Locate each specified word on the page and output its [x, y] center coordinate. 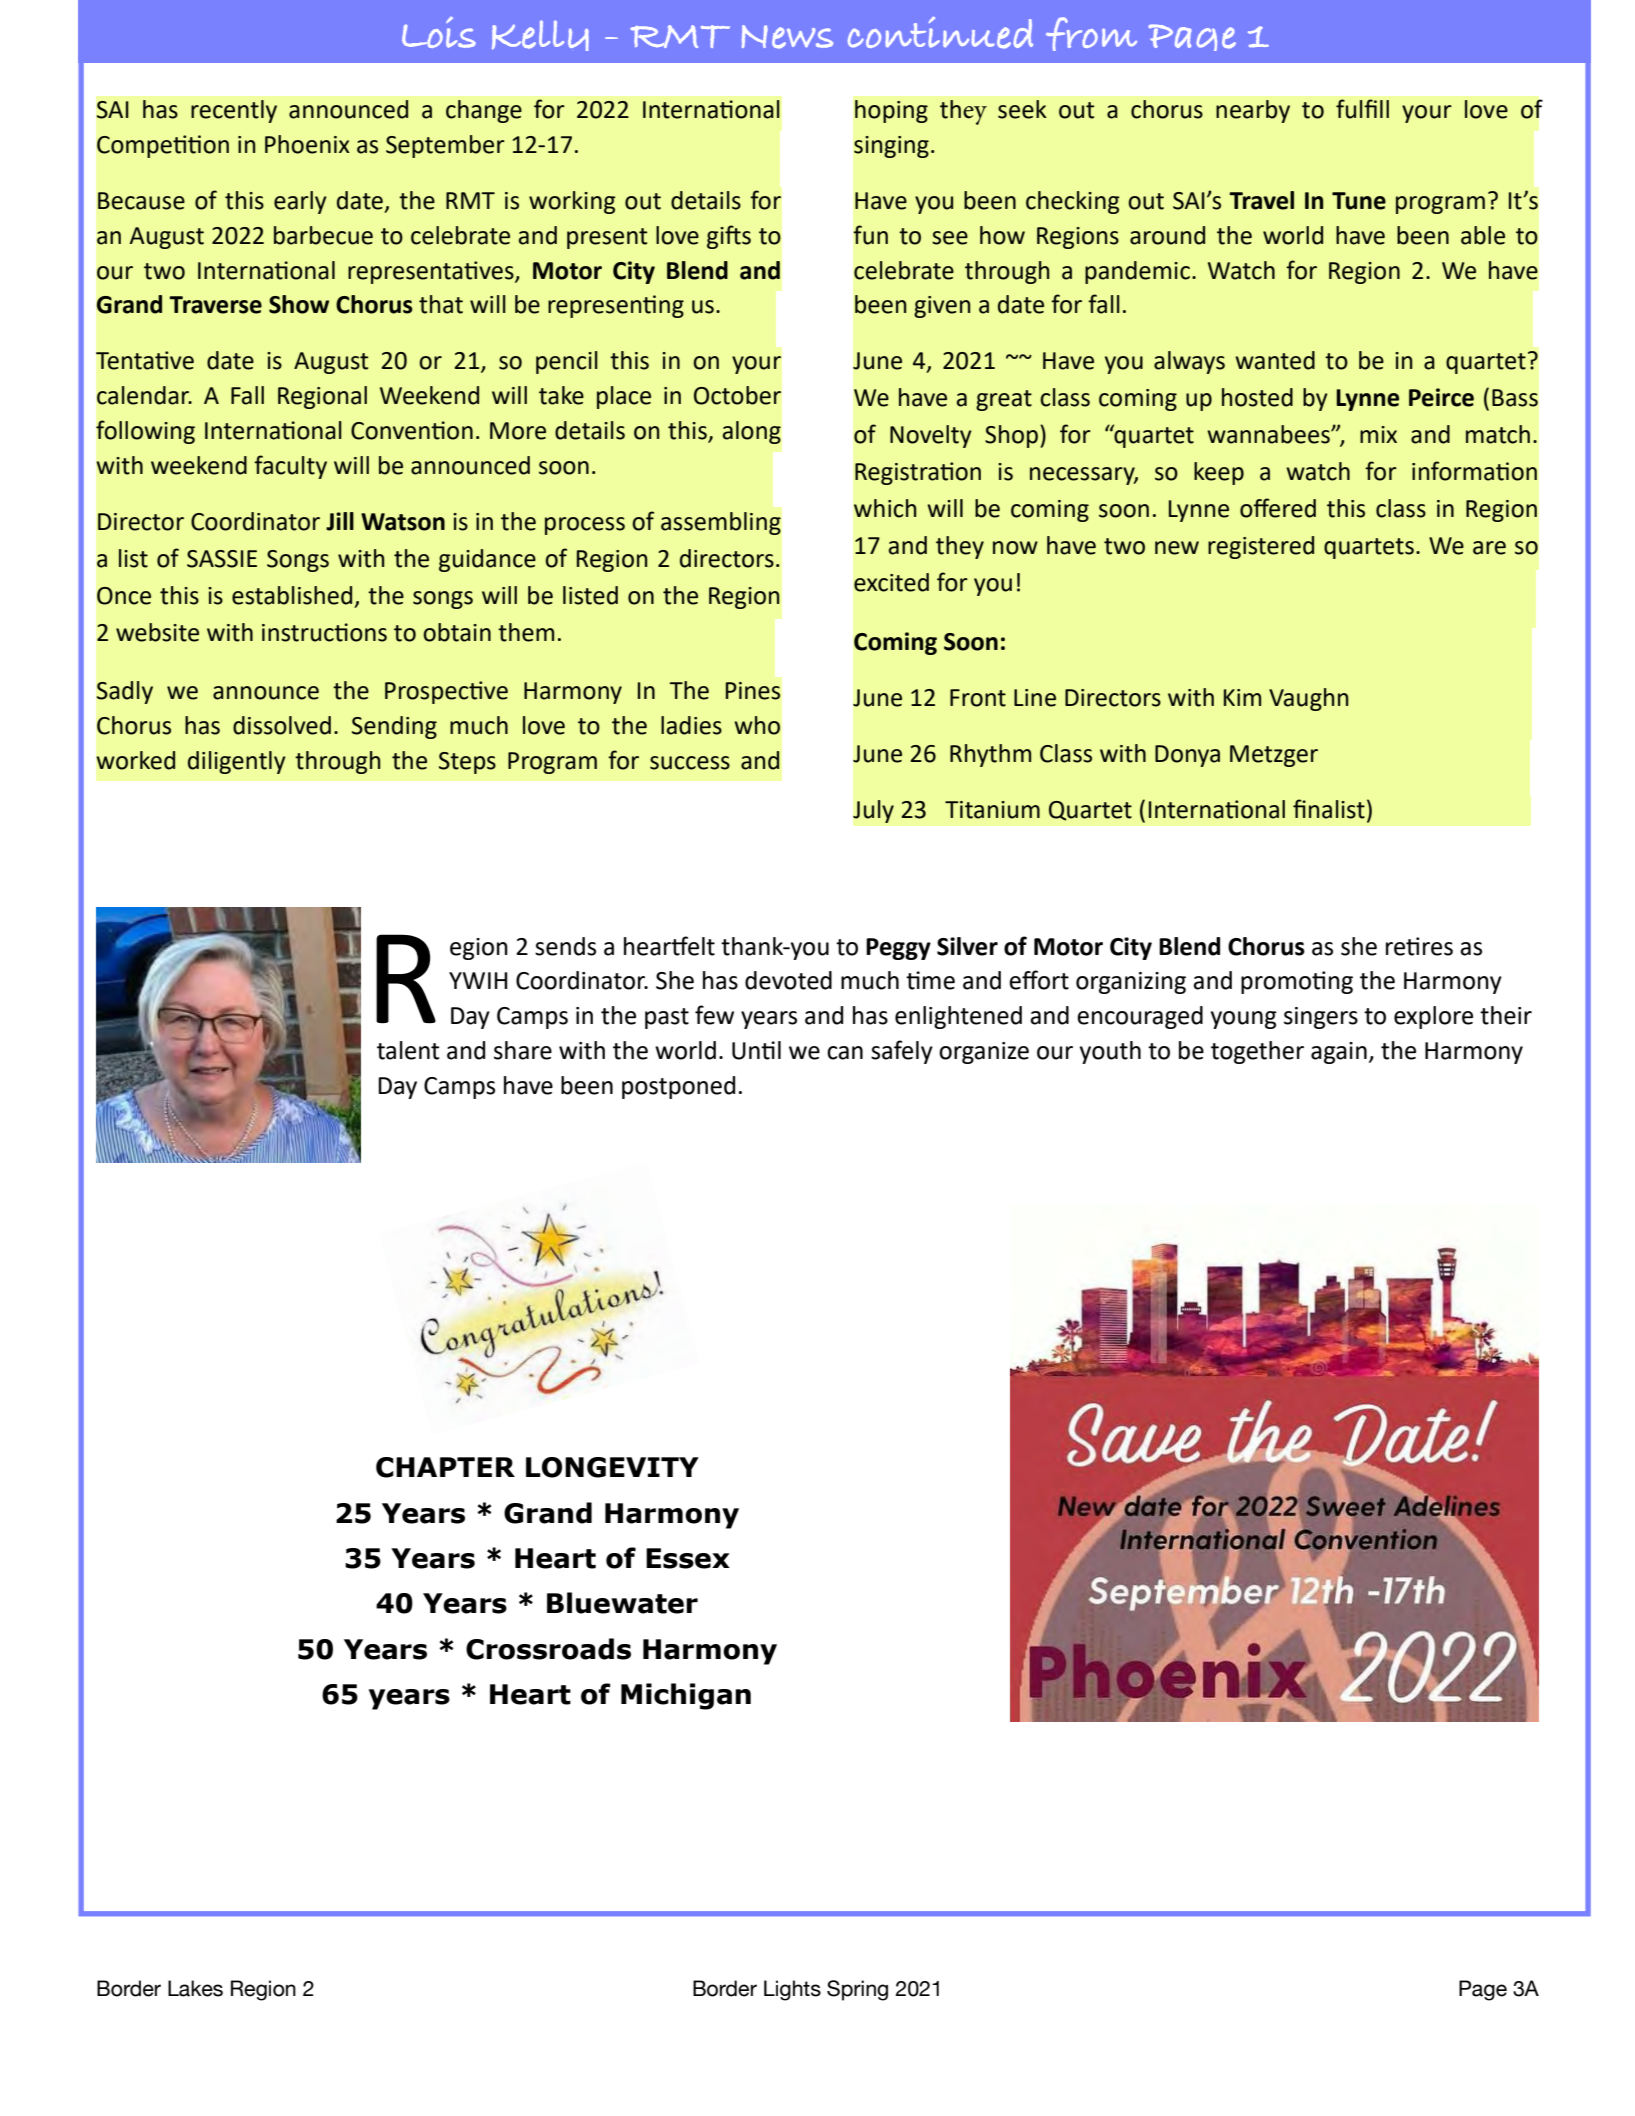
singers [1321, 1018]
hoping [891, 111]
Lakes [195, 1988]
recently [234, 111]
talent [408, 1050]
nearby [1253, 111]
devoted [788, 980]
